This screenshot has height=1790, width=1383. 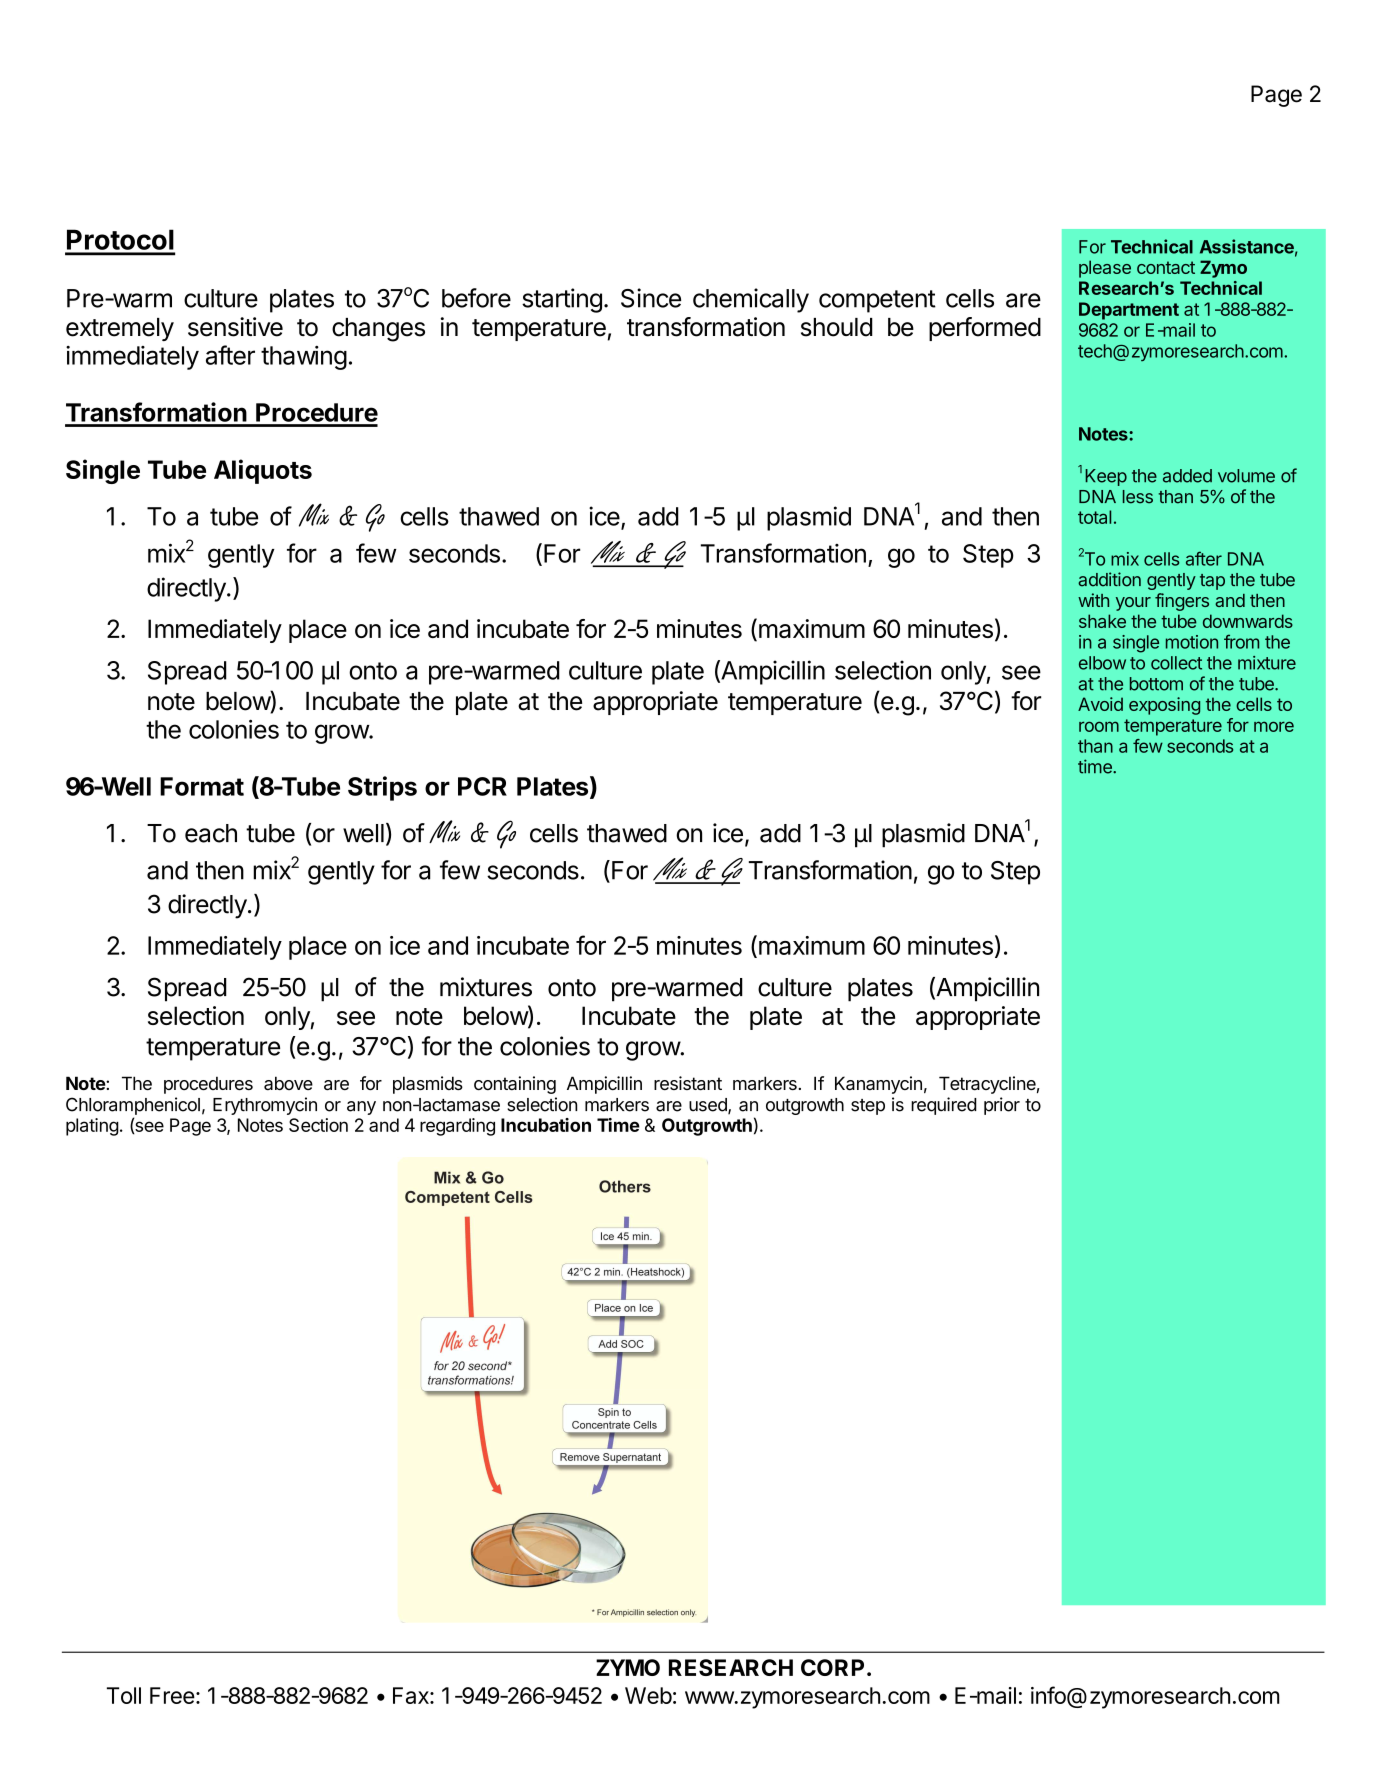 What do you see at coordinates (1129, 311) in the screenshot?
I see `Department` at bounding box center [1129, 311].
